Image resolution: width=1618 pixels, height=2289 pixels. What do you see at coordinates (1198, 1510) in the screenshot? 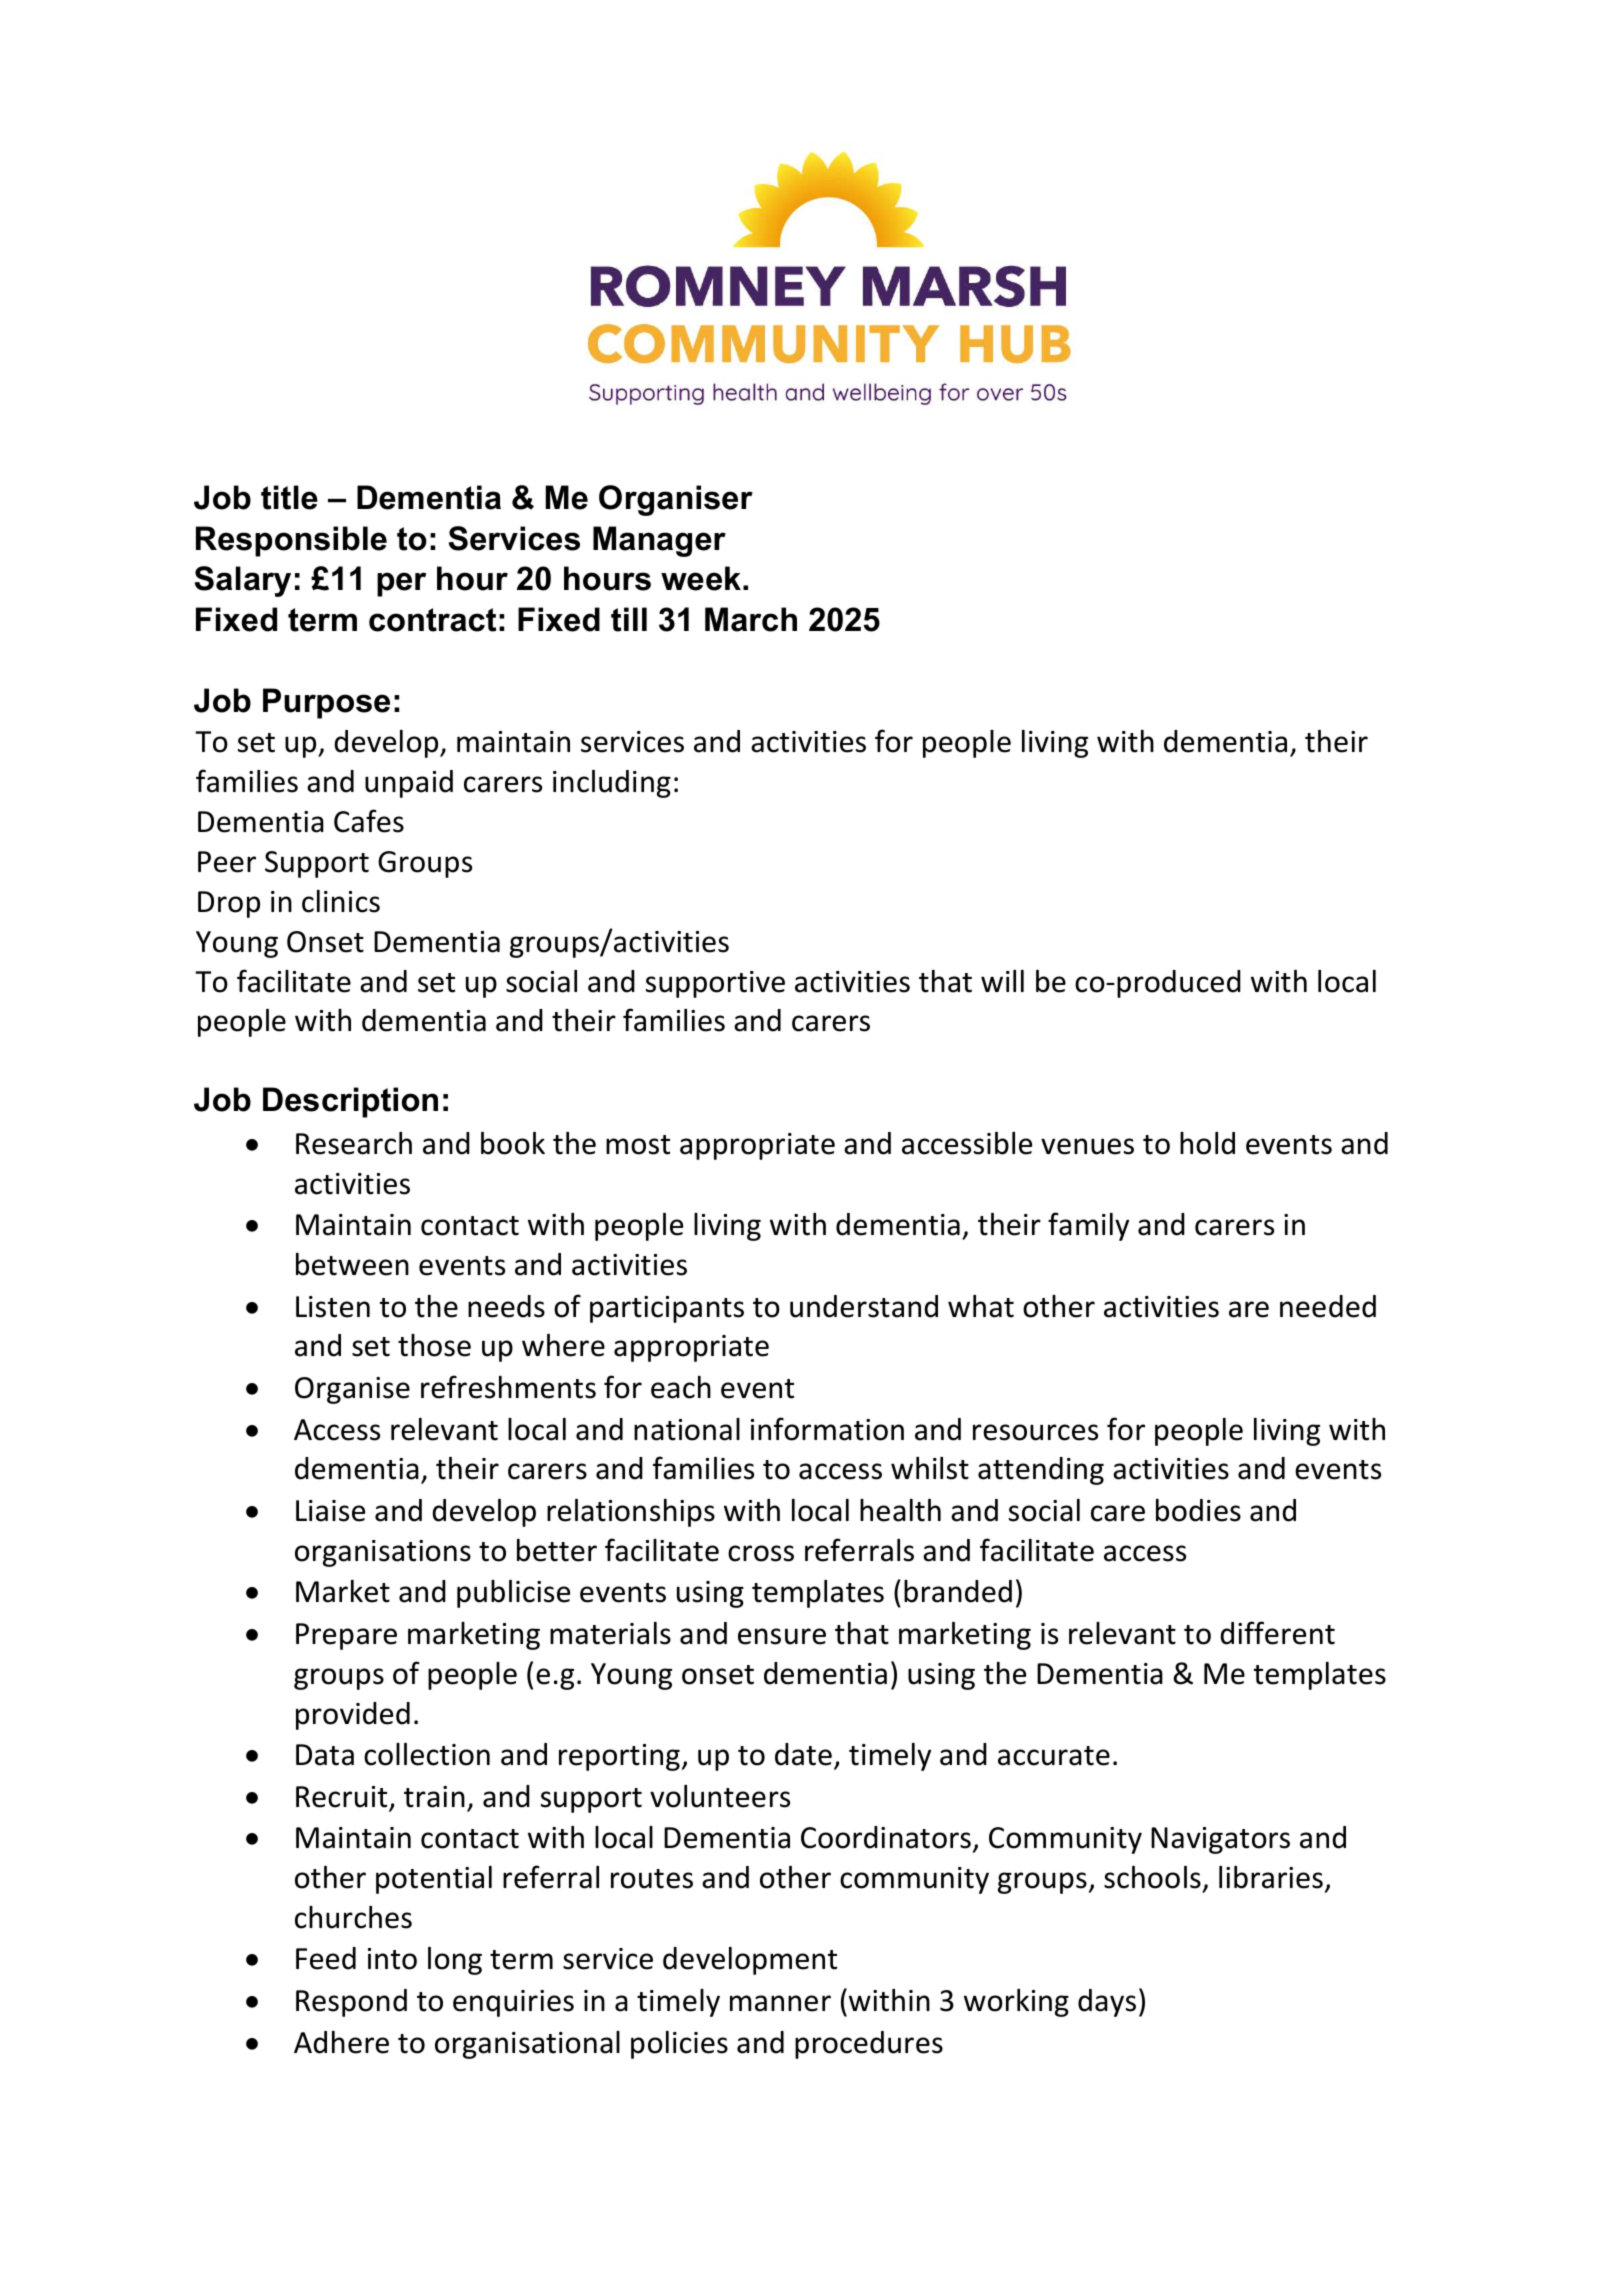
I see `bodies` at bounding box center [1198, 1510].
